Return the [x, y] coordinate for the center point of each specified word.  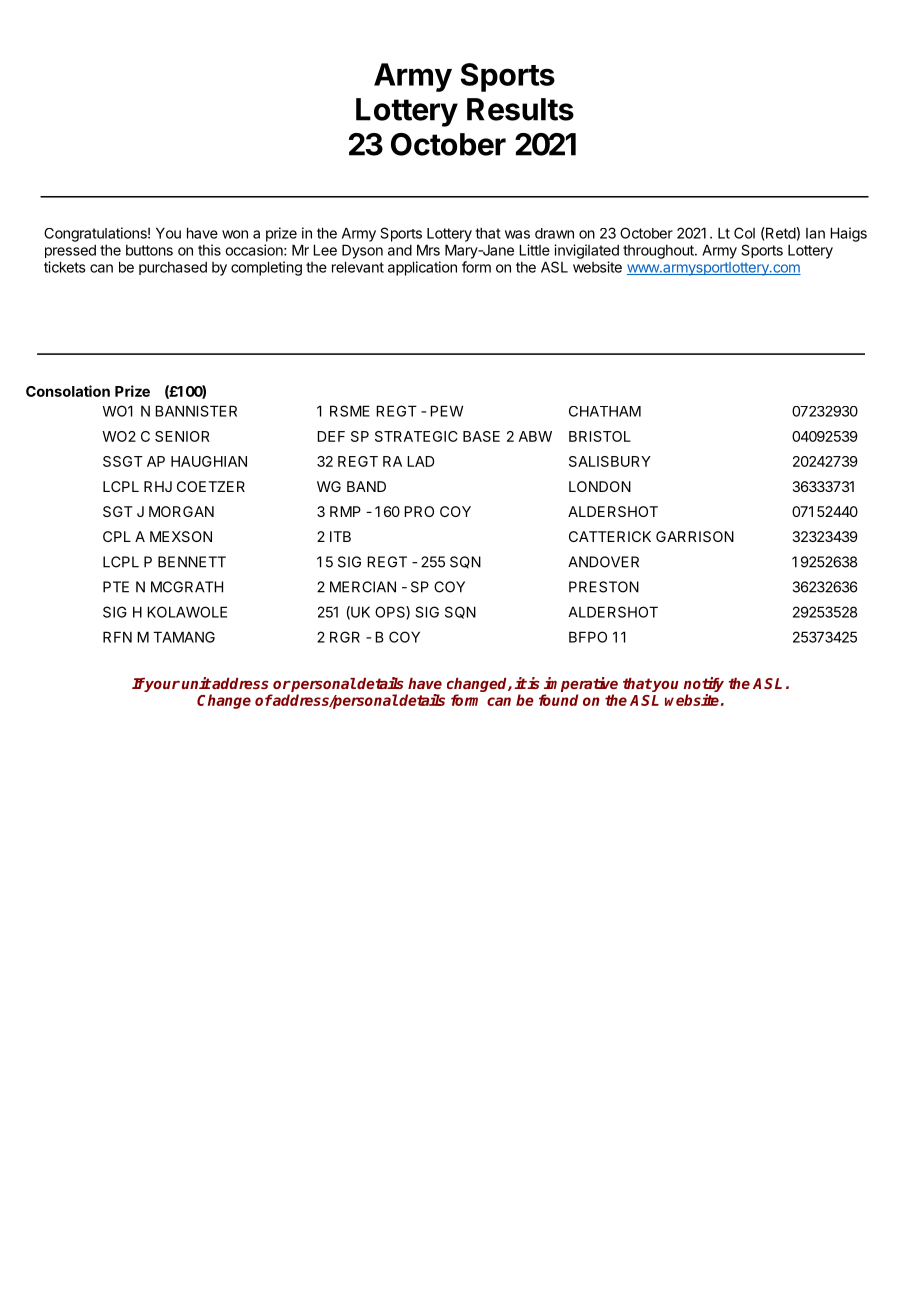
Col [744, 233]
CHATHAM [605, 411]
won [235, 234]
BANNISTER [196, 411]
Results [520, 109]
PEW [446, 411]
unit [197, 683]
